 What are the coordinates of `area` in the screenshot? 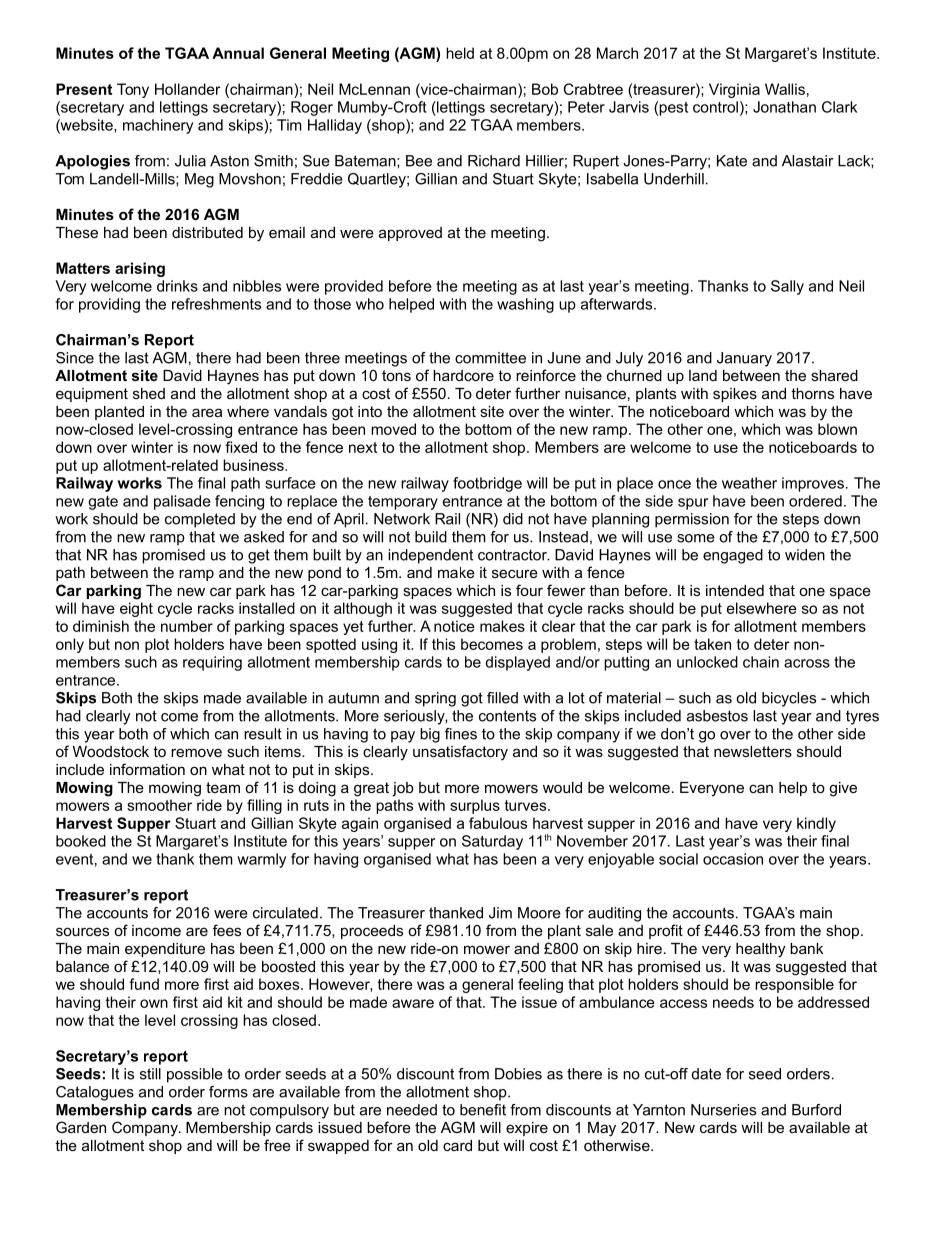 It's located at (207, 412).
